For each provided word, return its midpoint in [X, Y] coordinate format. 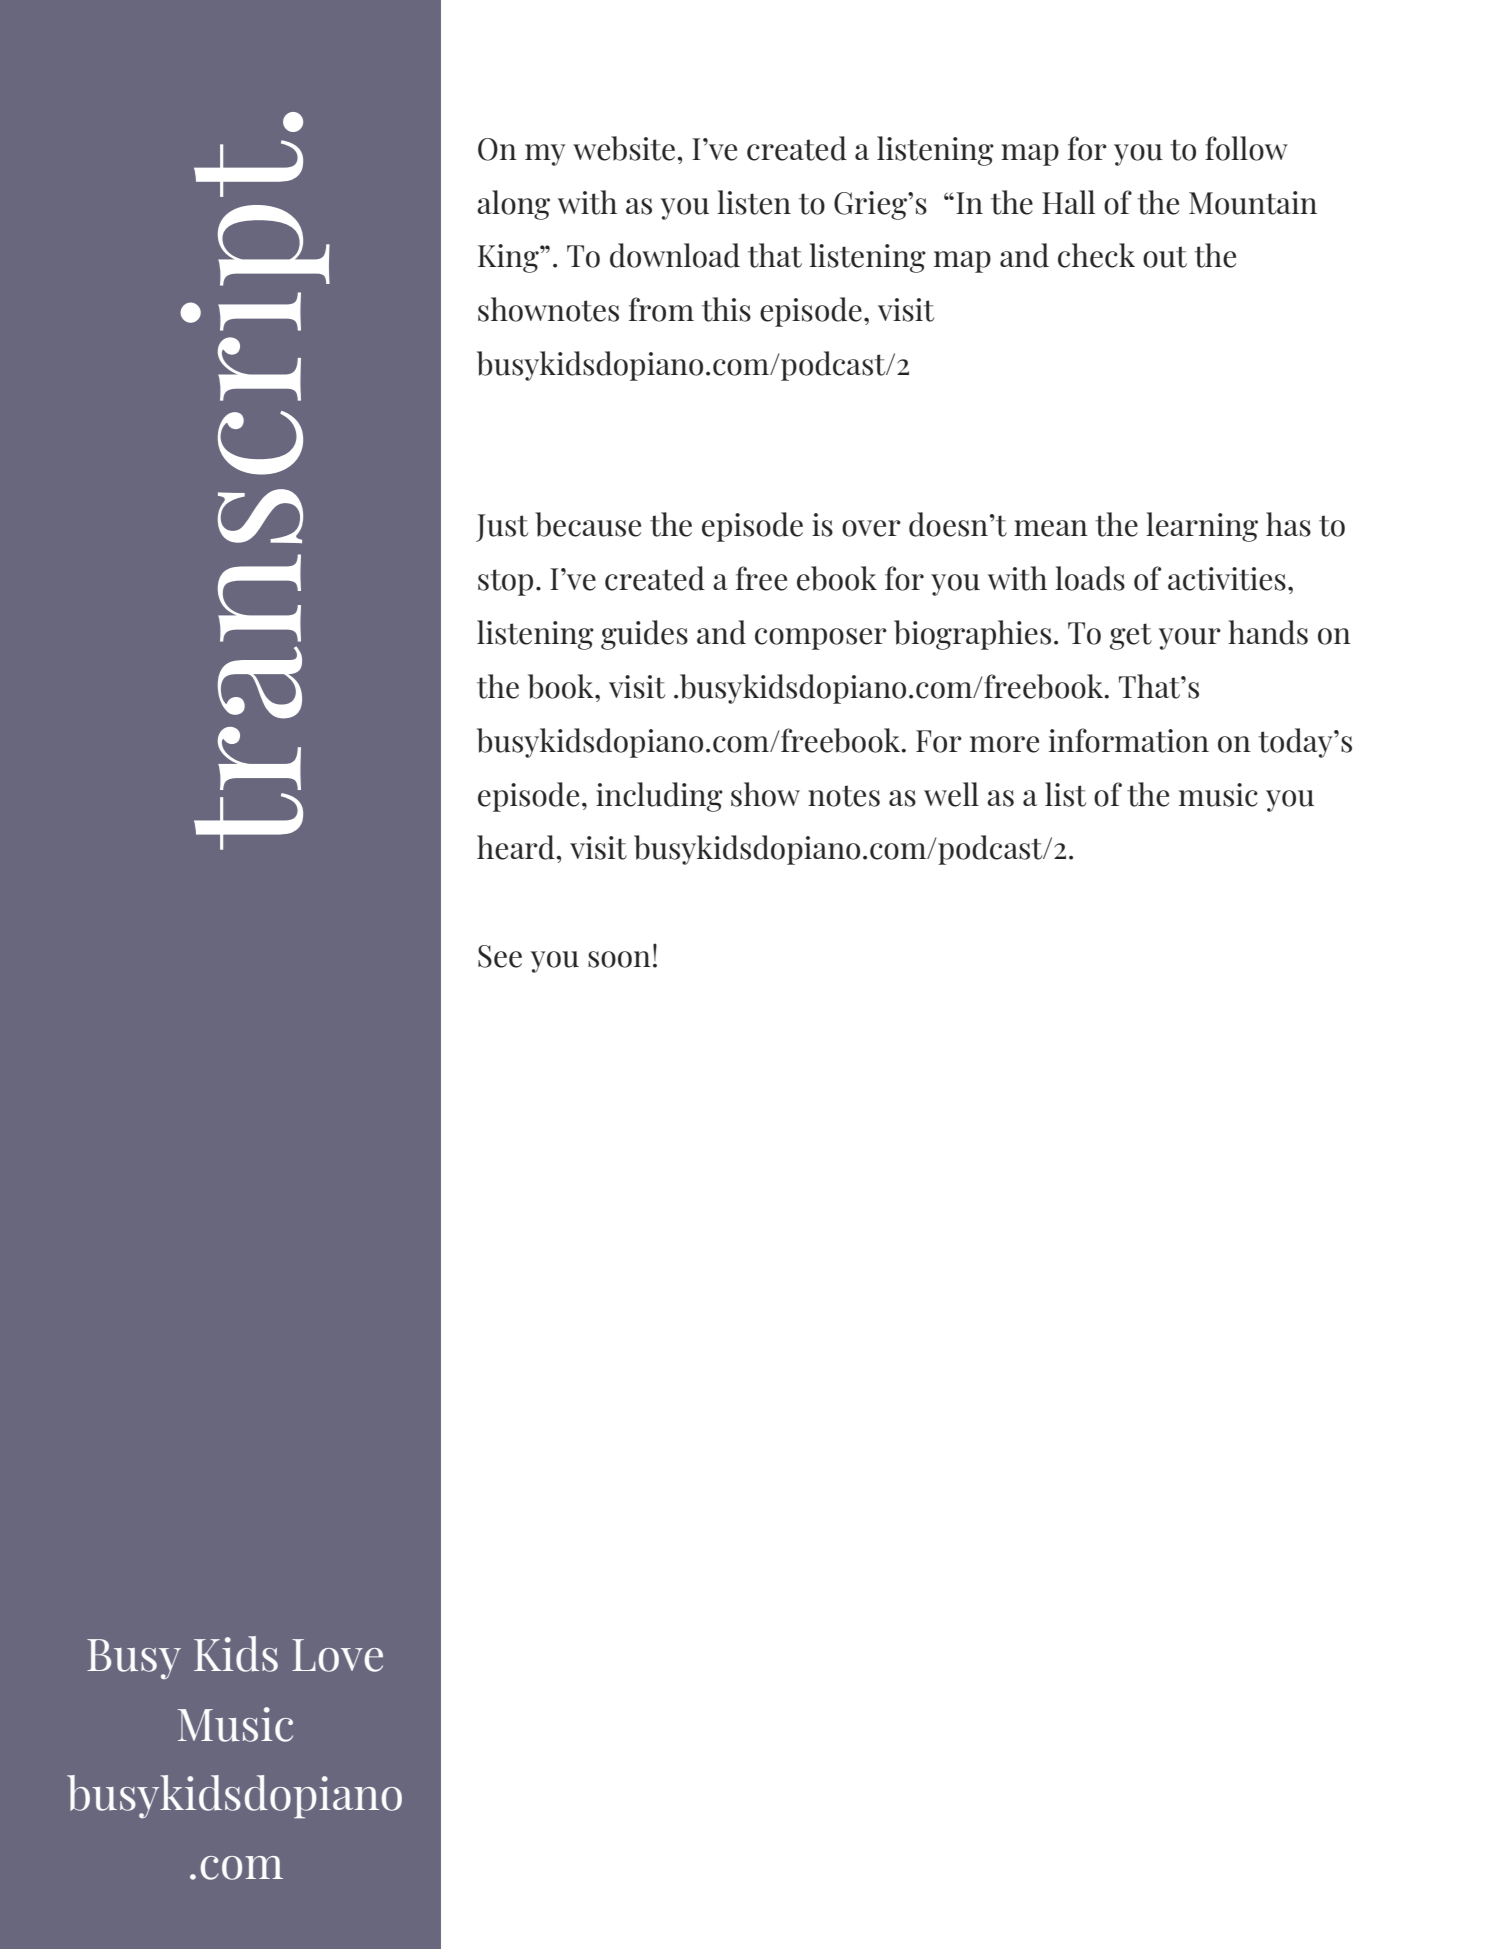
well [951, 794]
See [500, 956]
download [675, 255]
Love [337, 1655]
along [513, 205]
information [1129, 740]
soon [619, 959]
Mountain [1253, 203]
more [1004, 744]
